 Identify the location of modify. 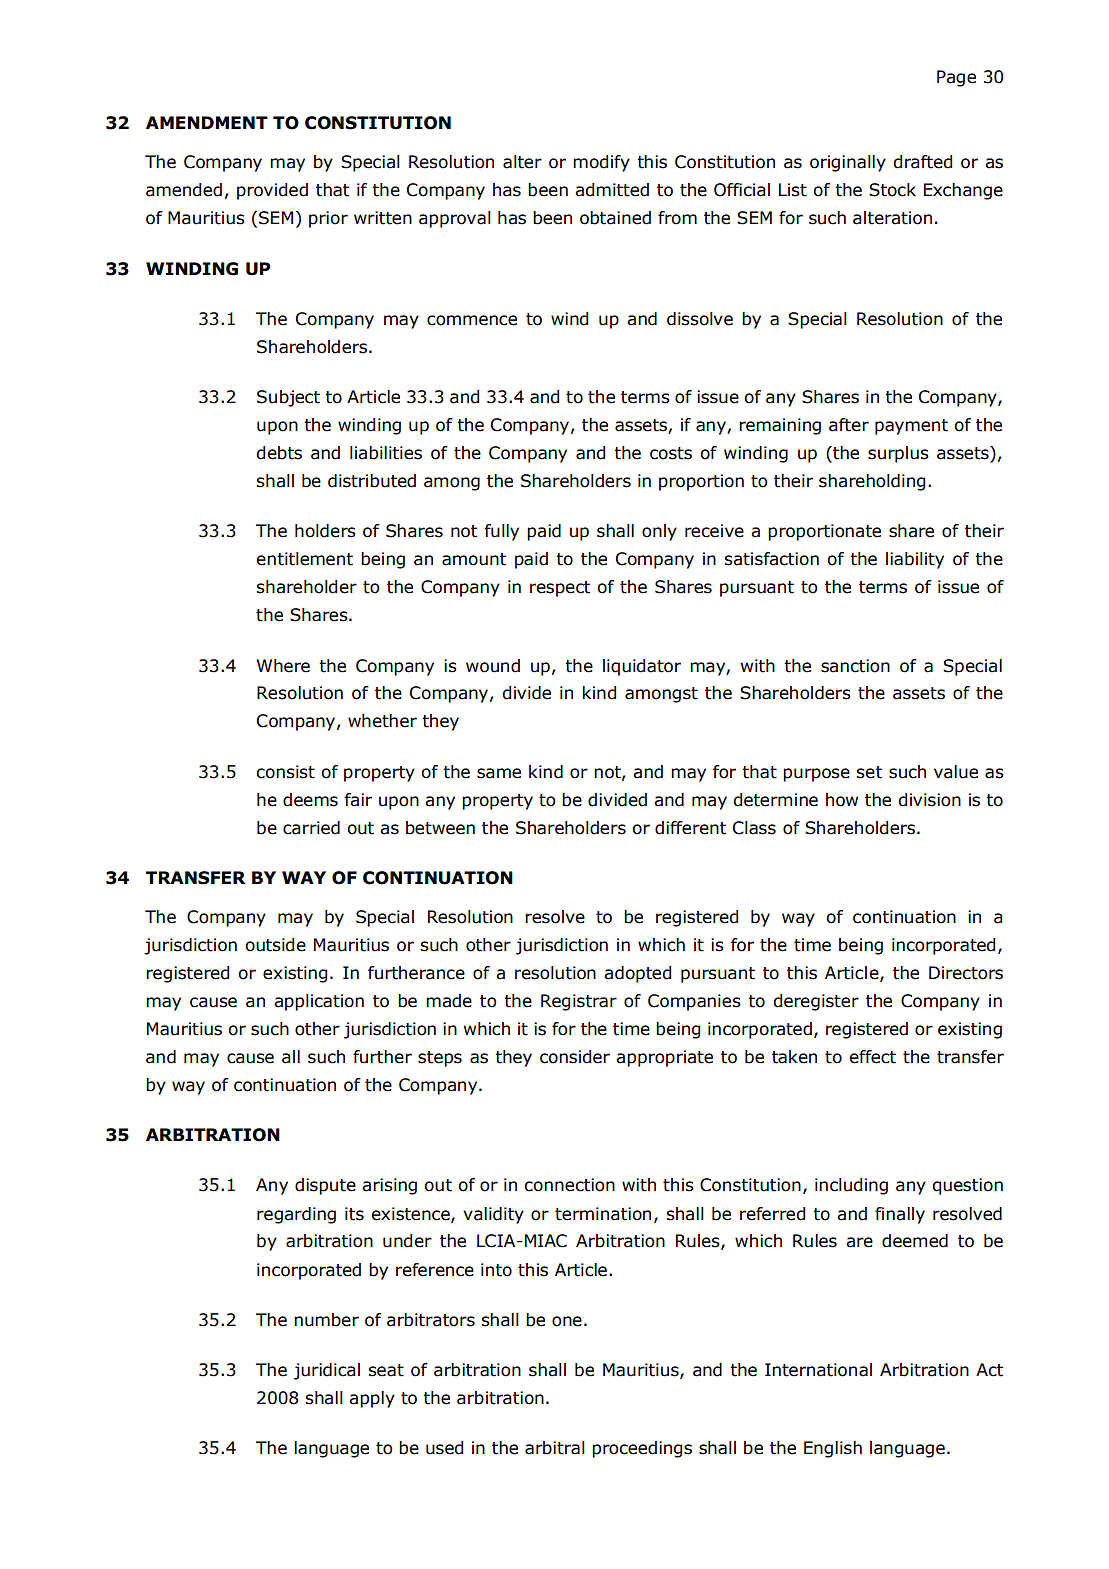
(601, 163).
